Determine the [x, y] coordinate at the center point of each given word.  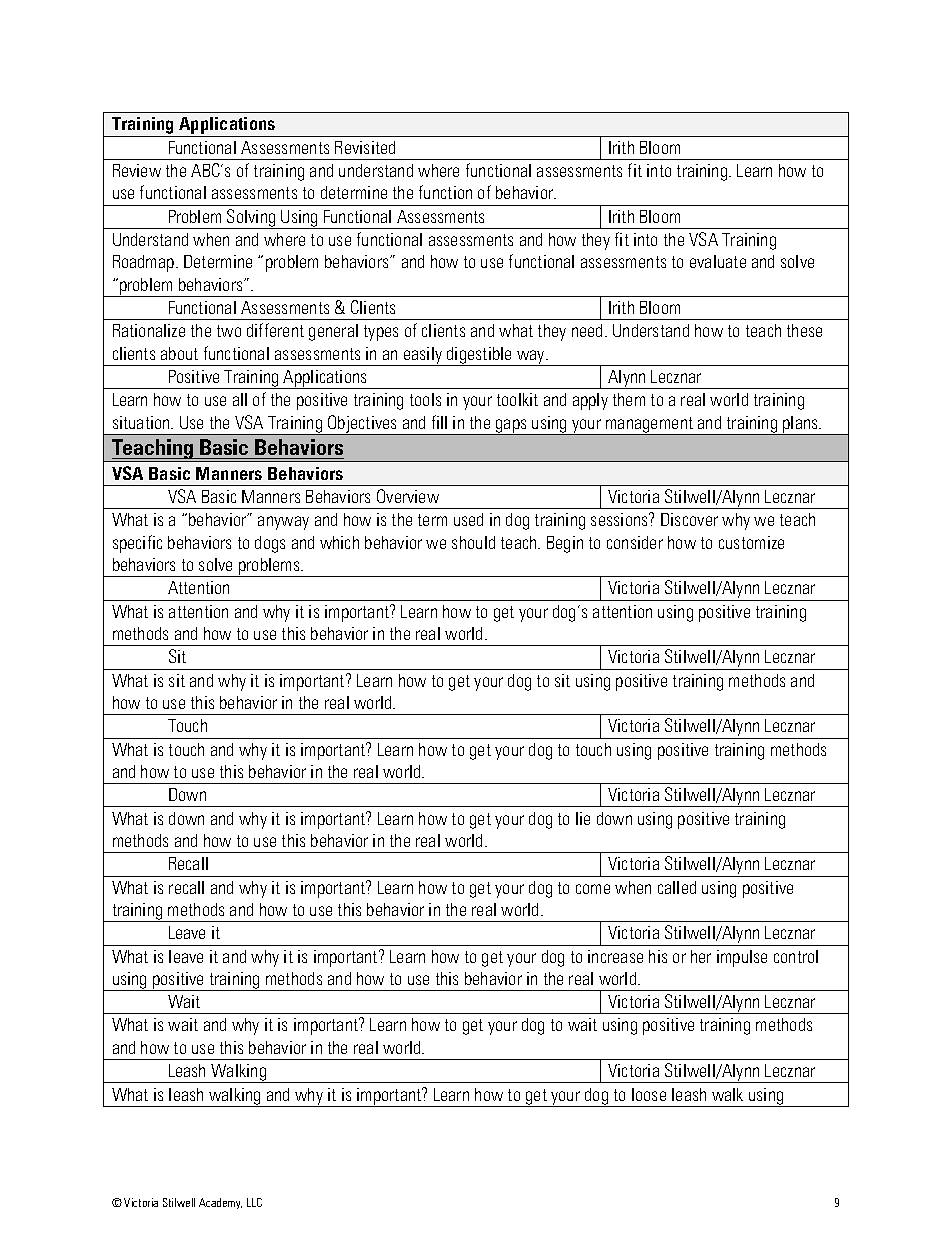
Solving [251, 219]
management [650, 426]
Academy [220, 1203]
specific [137, 544]
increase [615, 956]
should [473, 542]
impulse [742, 958]
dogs [270, 544]
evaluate [718, 261]
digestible [480, 356]
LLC [254, 1202]
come [593, 889]
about [179, 353]
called [677, 887]
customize [751, 542]
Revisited [365, 147]
